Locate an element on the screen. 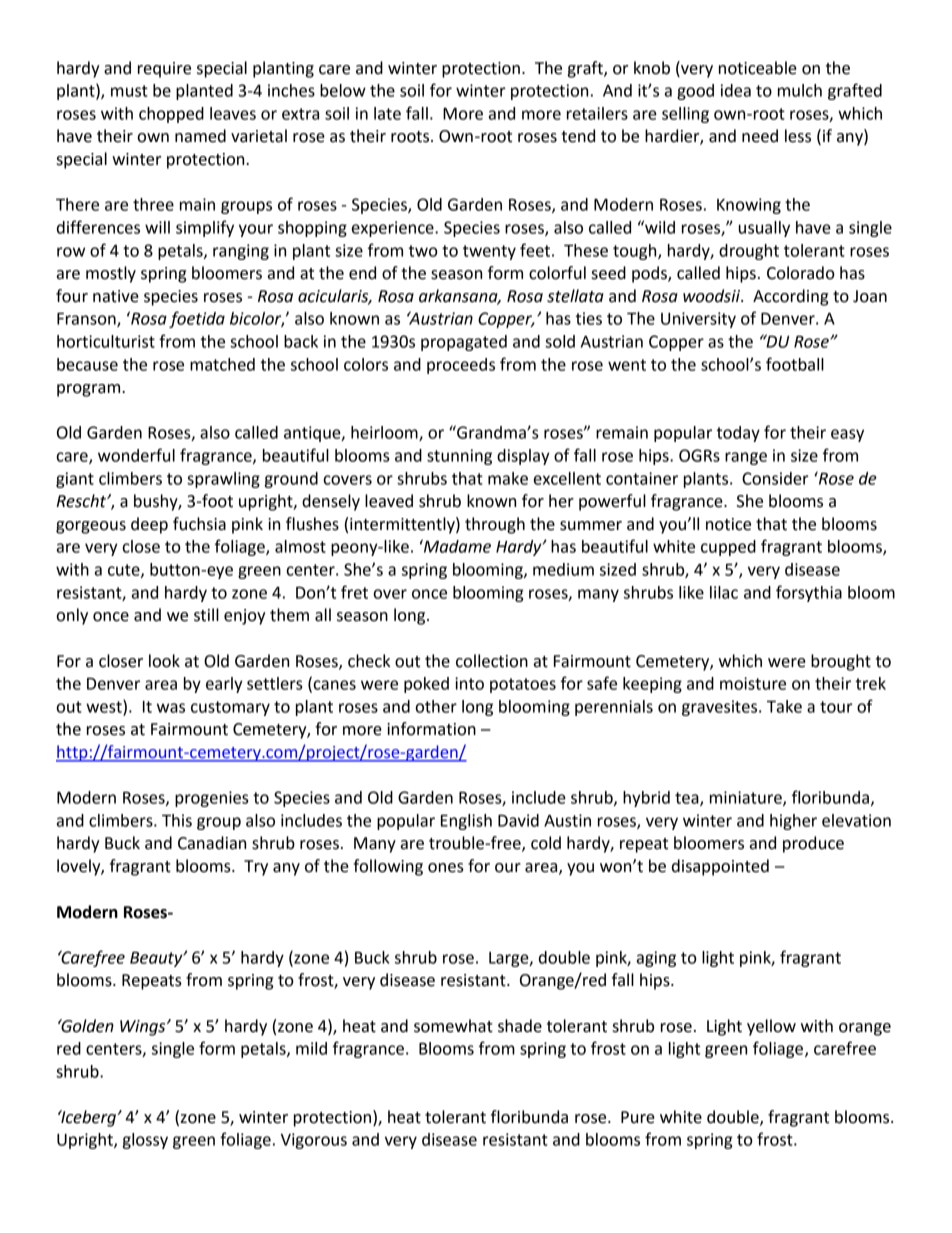 This screenshot has height=1233, width=952. through is located at coordinates (495, 525).
